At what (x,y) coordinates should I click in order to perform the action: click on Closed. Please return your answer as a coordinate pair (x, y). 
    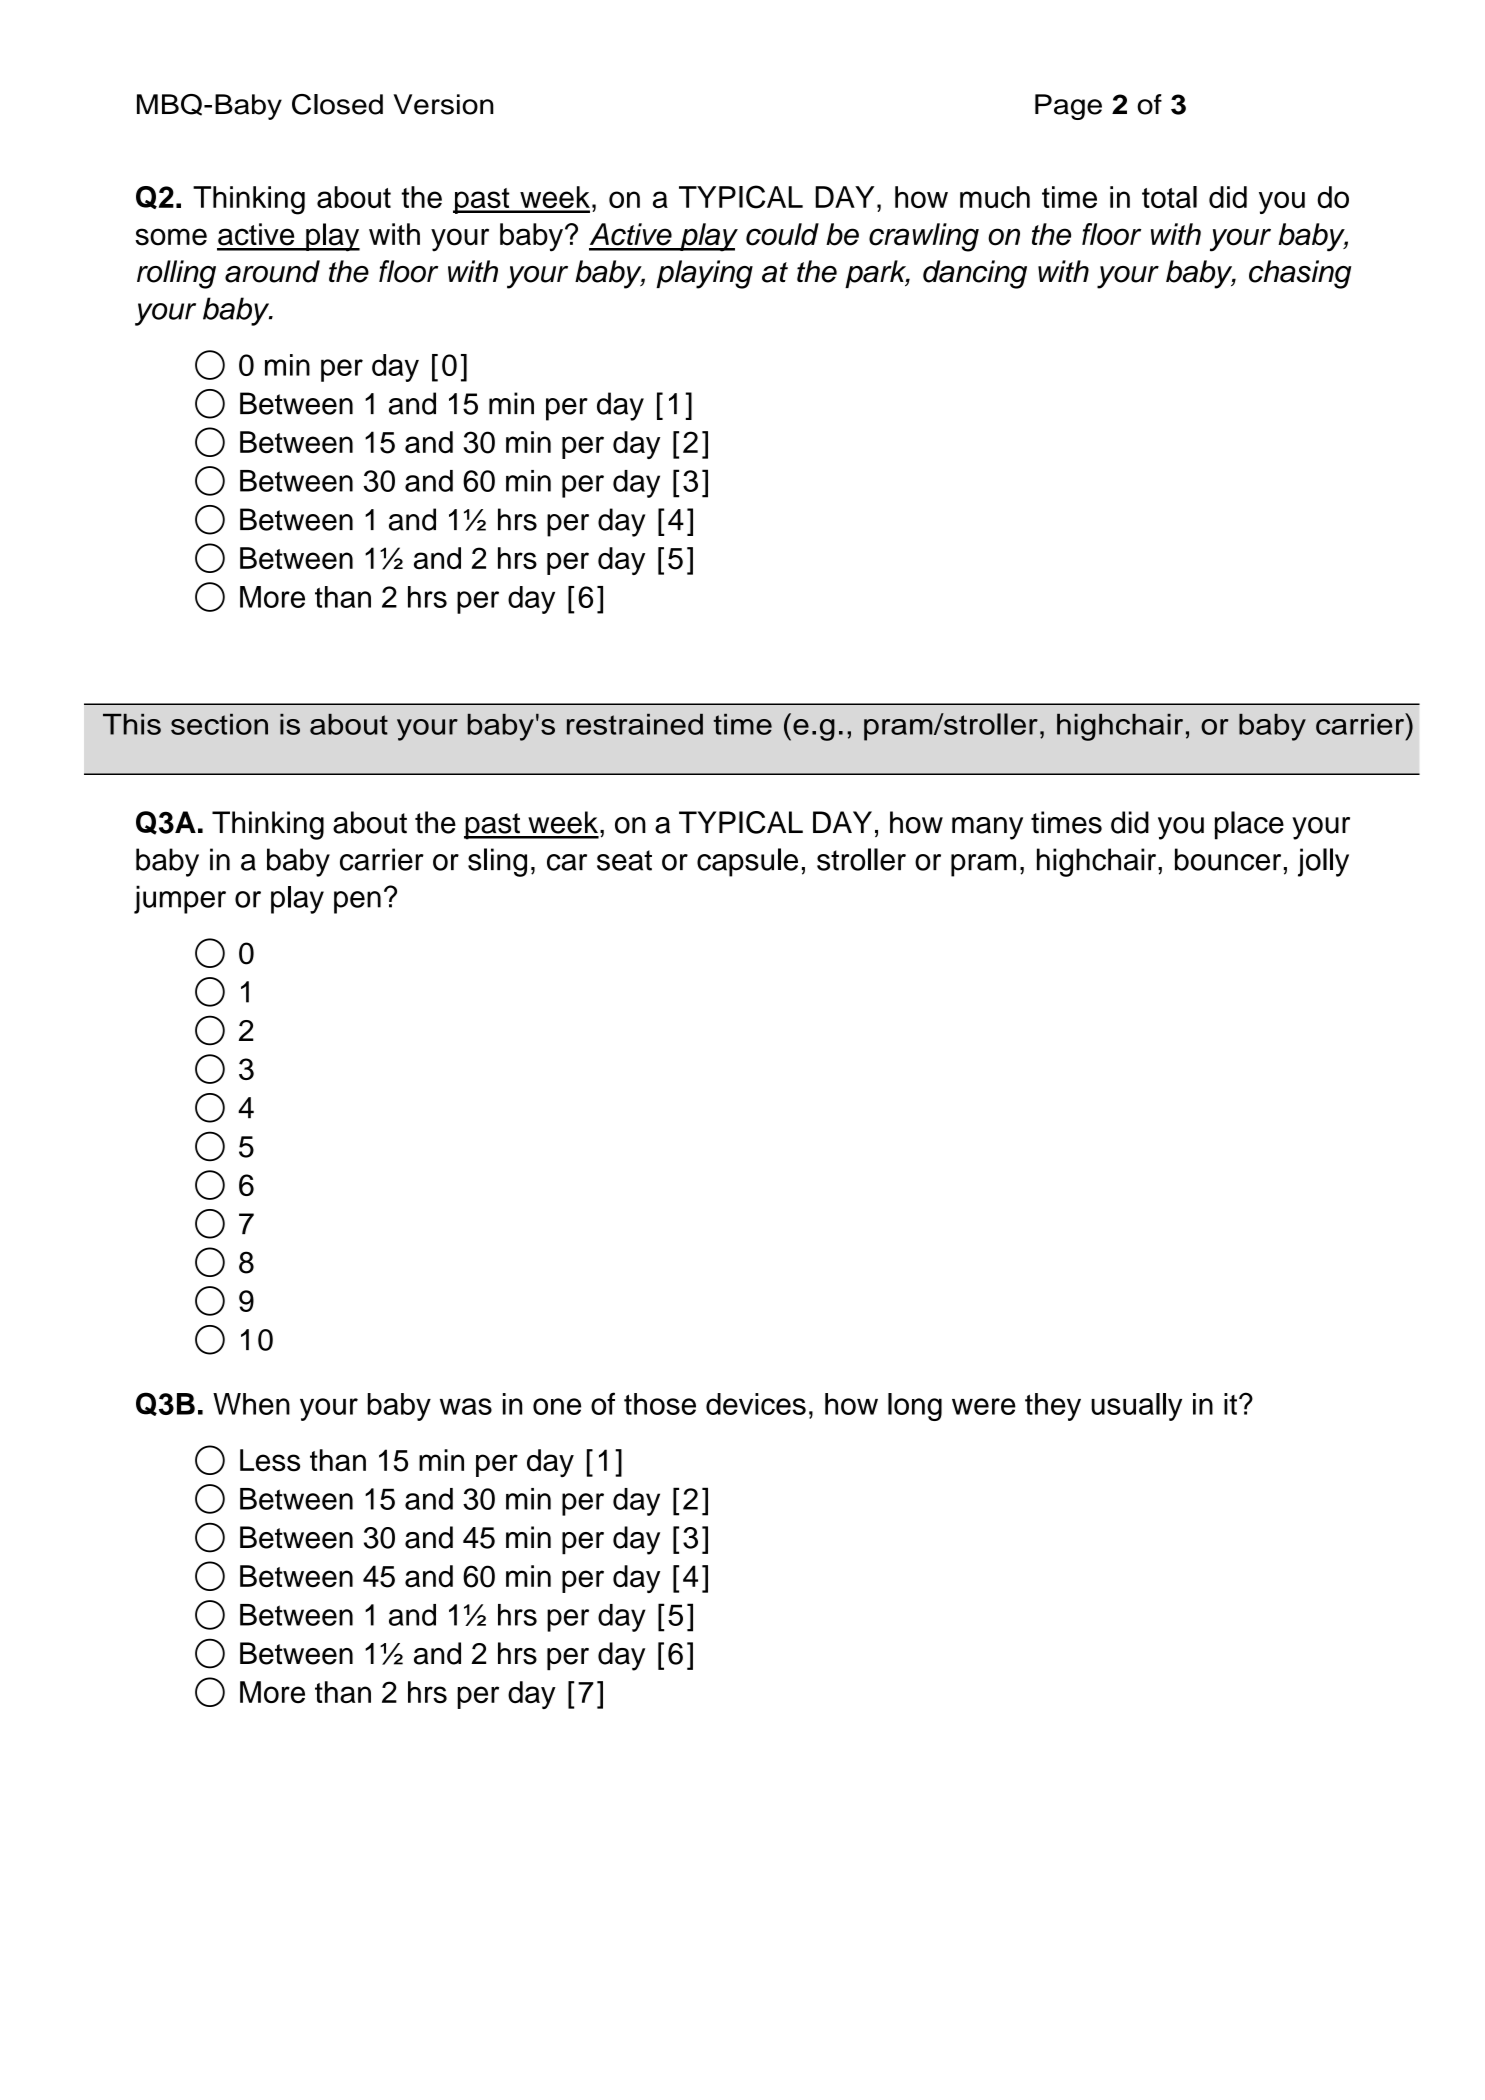
    Looking at the image, I should click on (337, 104).
